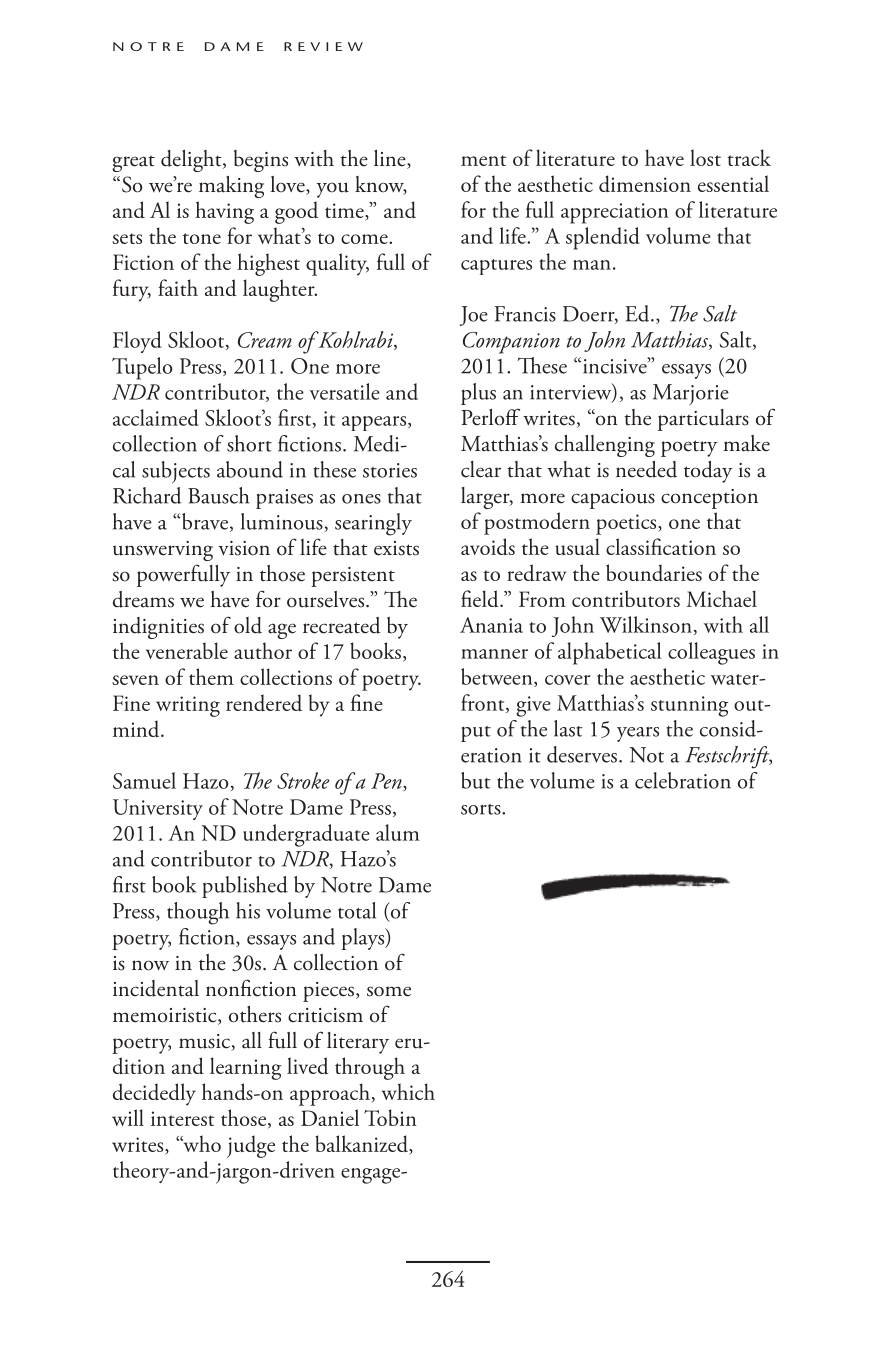 The height and width of the screenshot is (1345, 896). Describe the element at coordinates (231, 187) in the screenshot. I see `making` at that location.
